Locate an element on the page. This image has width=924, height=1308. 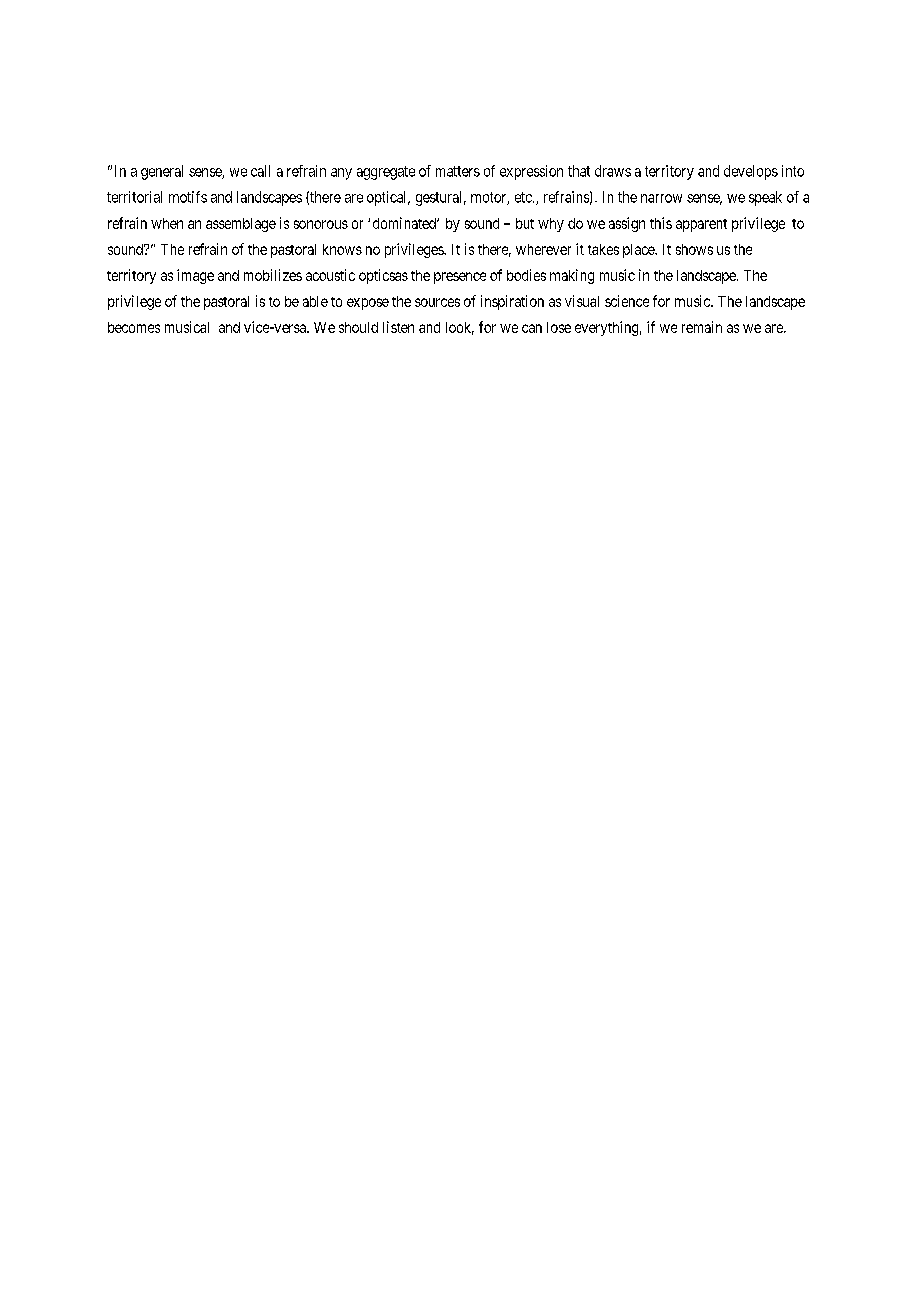
matters is located at coordinates (458, 171).
